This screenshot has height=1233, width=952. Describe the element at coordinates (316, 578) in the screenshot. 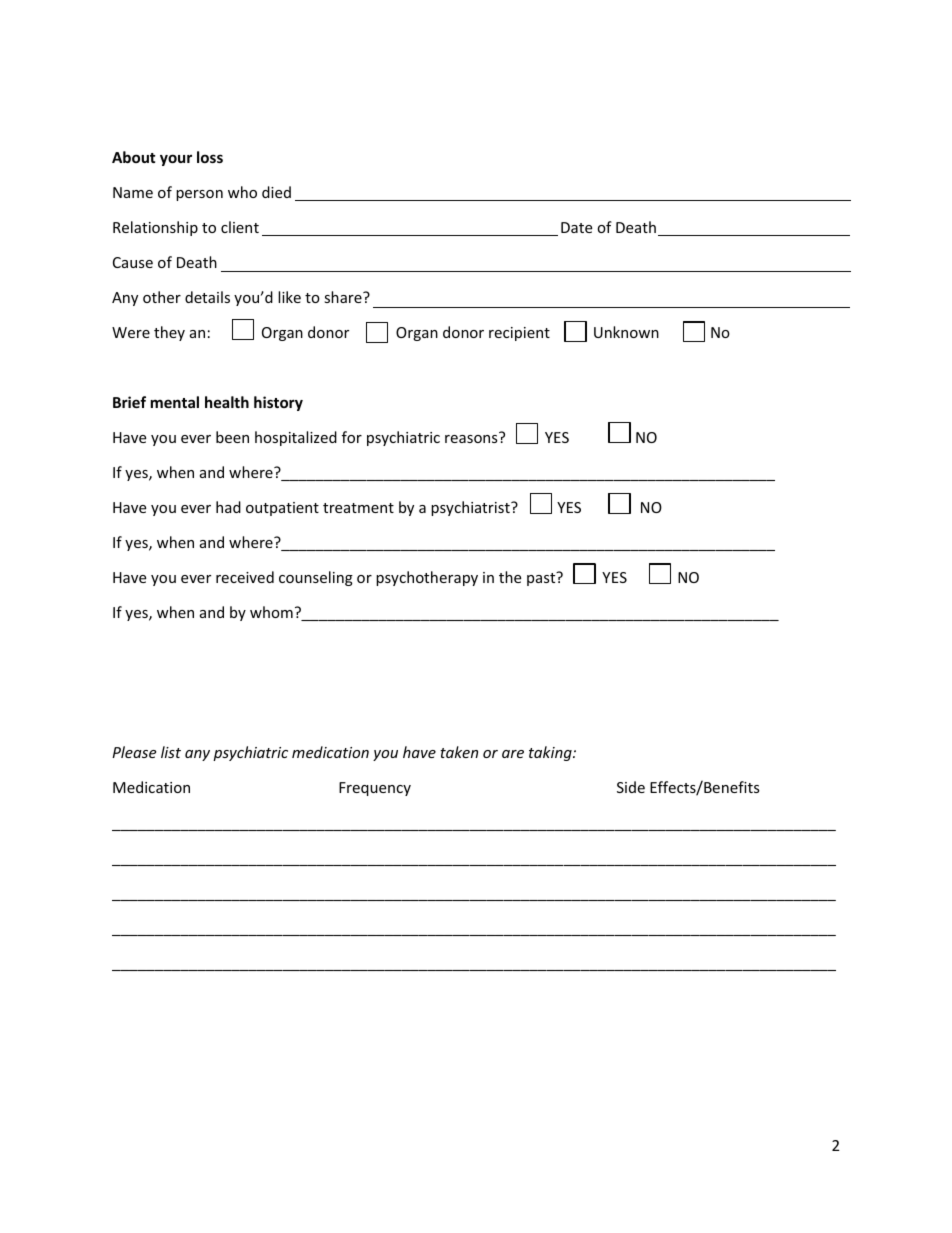

I see `counseling` at that location.
